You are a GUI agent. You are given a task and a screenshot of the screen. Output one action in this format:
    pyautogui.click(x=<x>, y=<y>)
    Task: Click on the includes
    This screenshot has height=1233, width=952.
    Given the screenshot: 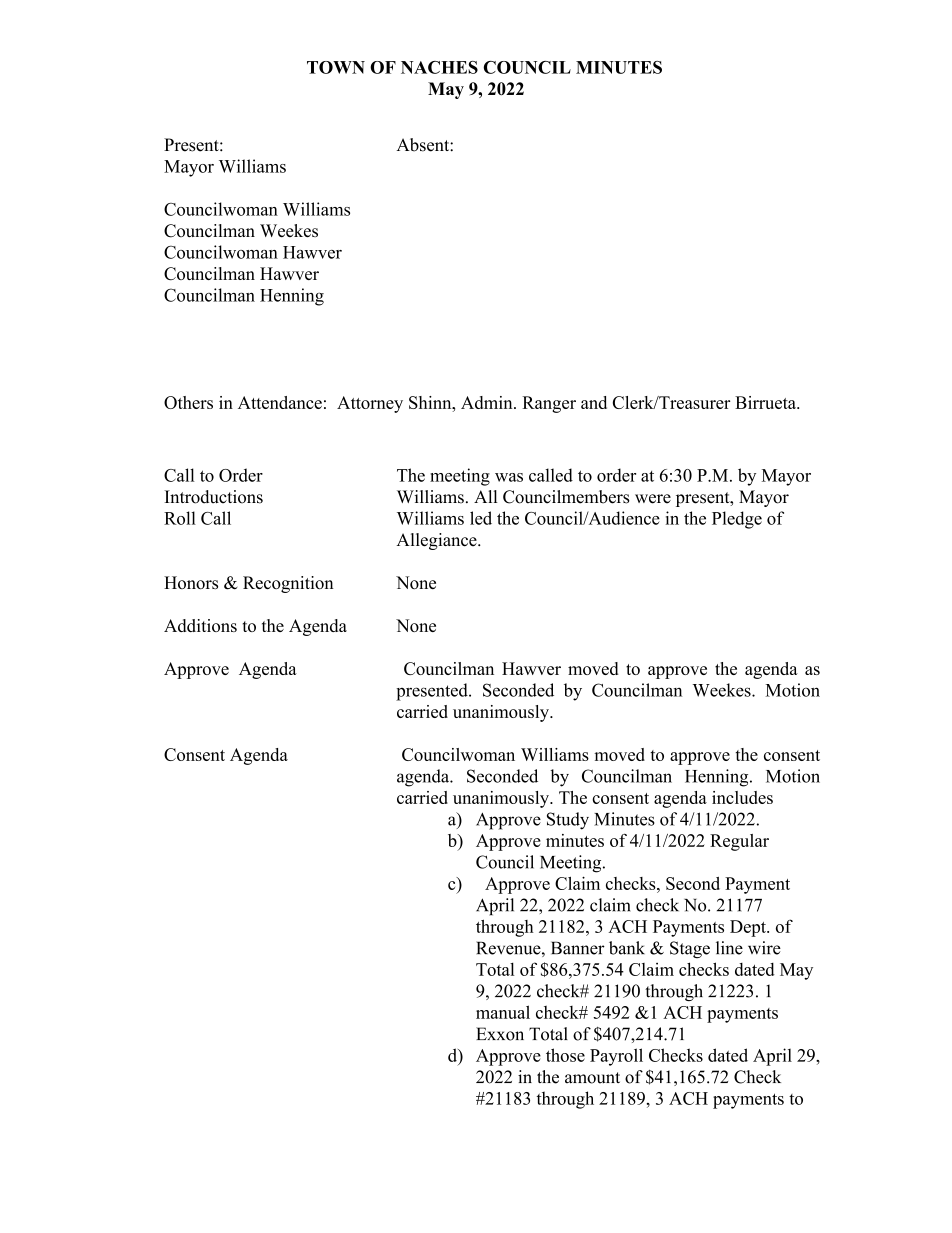 What is the action you would take?
    pyautogui.click(x=742, y=797)
